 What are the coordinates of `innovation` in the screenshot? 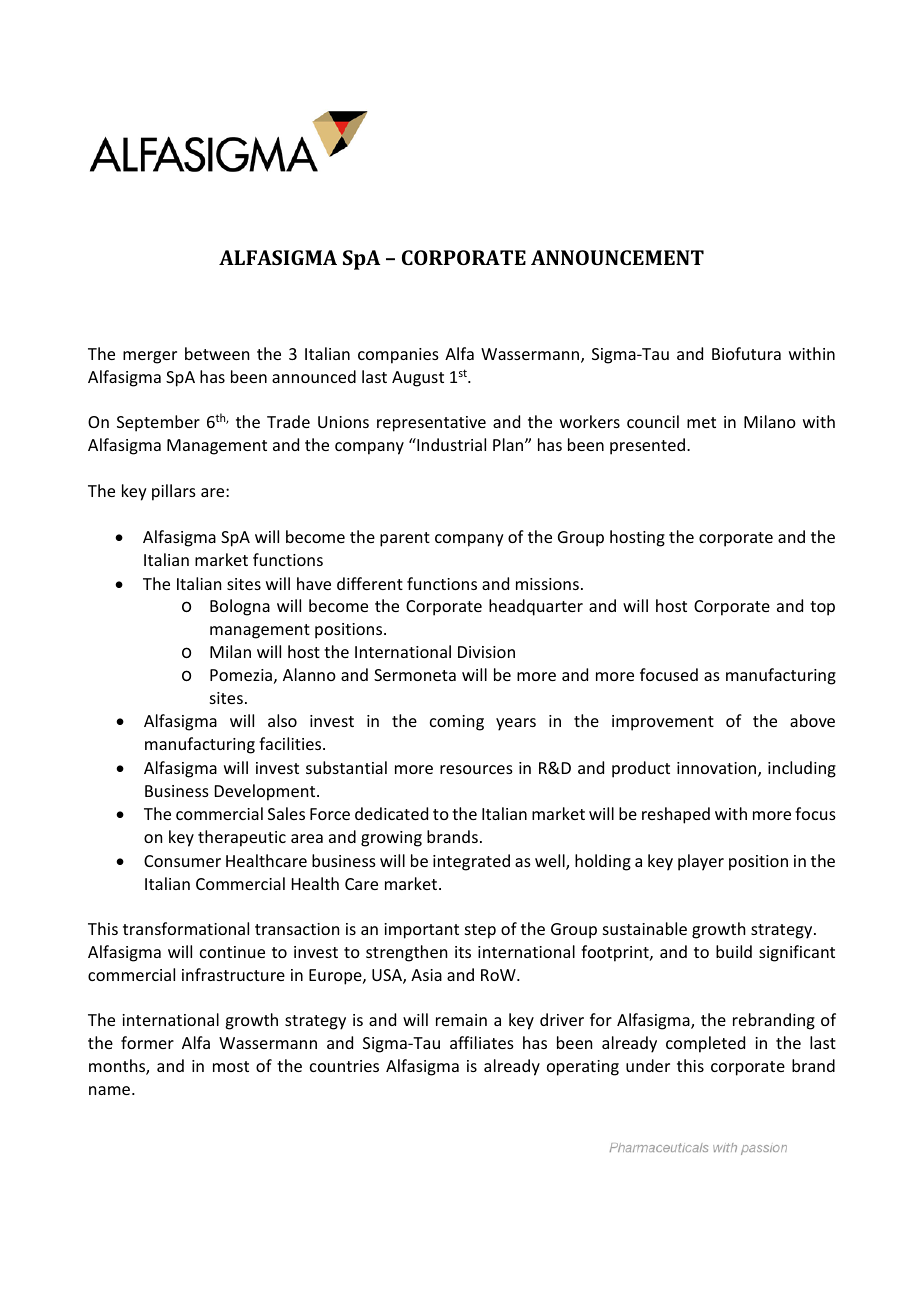 It's located at (718, 769).
